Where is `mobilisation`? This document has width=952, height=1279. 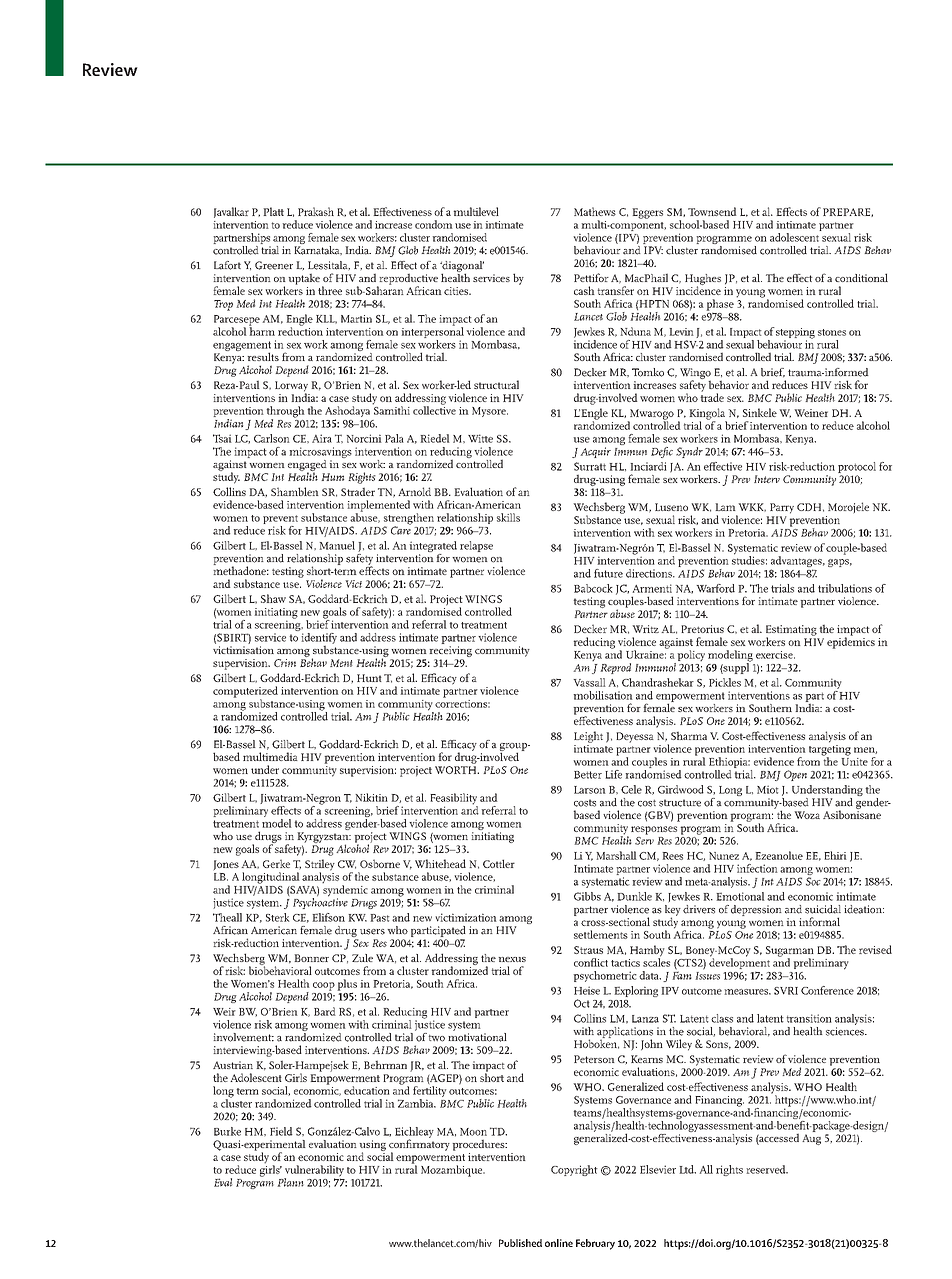
mobilisation is located at coordinates (603, 695).
